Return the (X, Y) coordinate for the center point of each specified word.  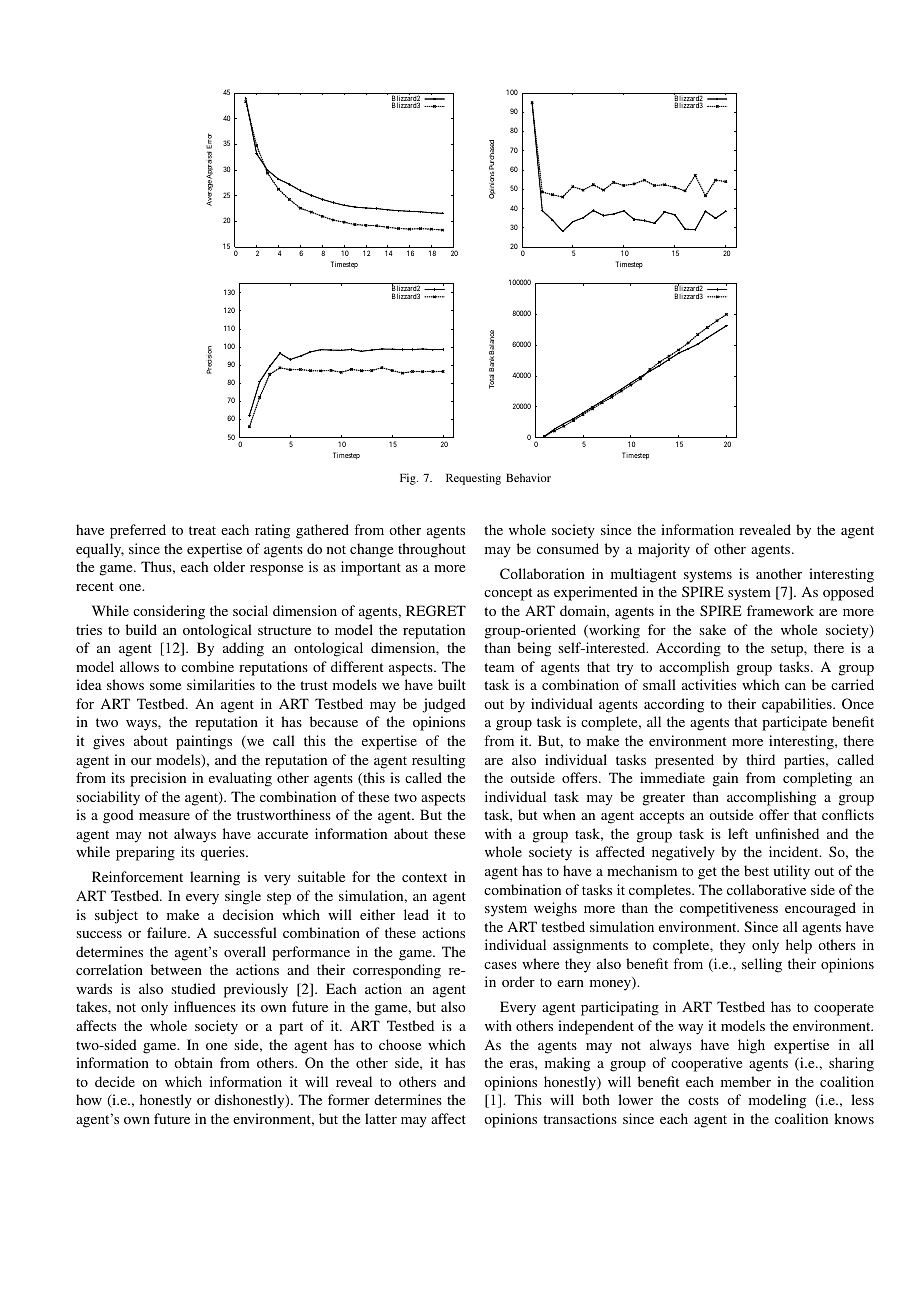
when (559, 814)
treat (202, 530)
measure (164, 816)
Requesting (473, 479)
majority (664, 550)
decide (115, 1081)
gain (725, 779)
